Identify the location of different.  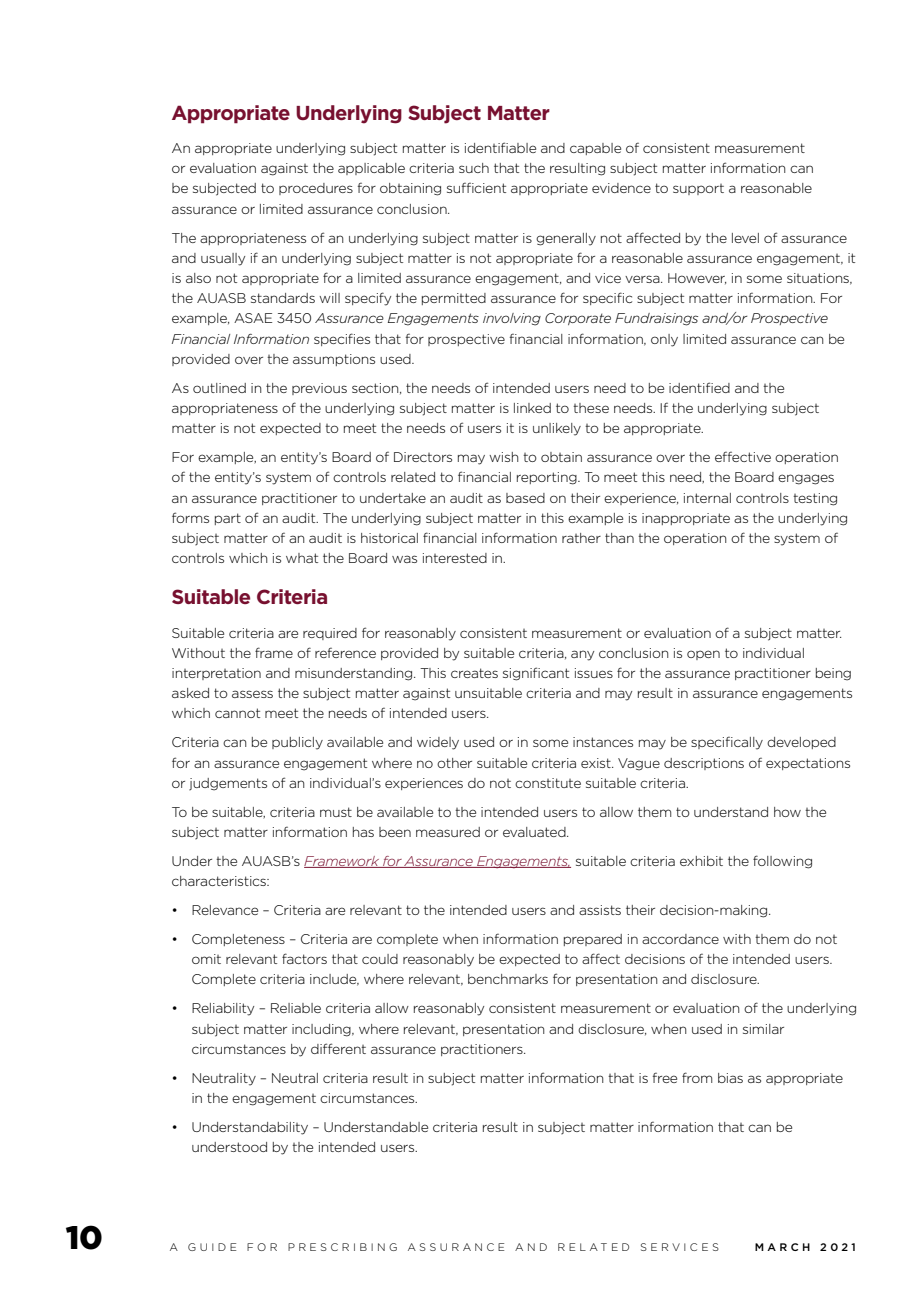
(338, 1048).
